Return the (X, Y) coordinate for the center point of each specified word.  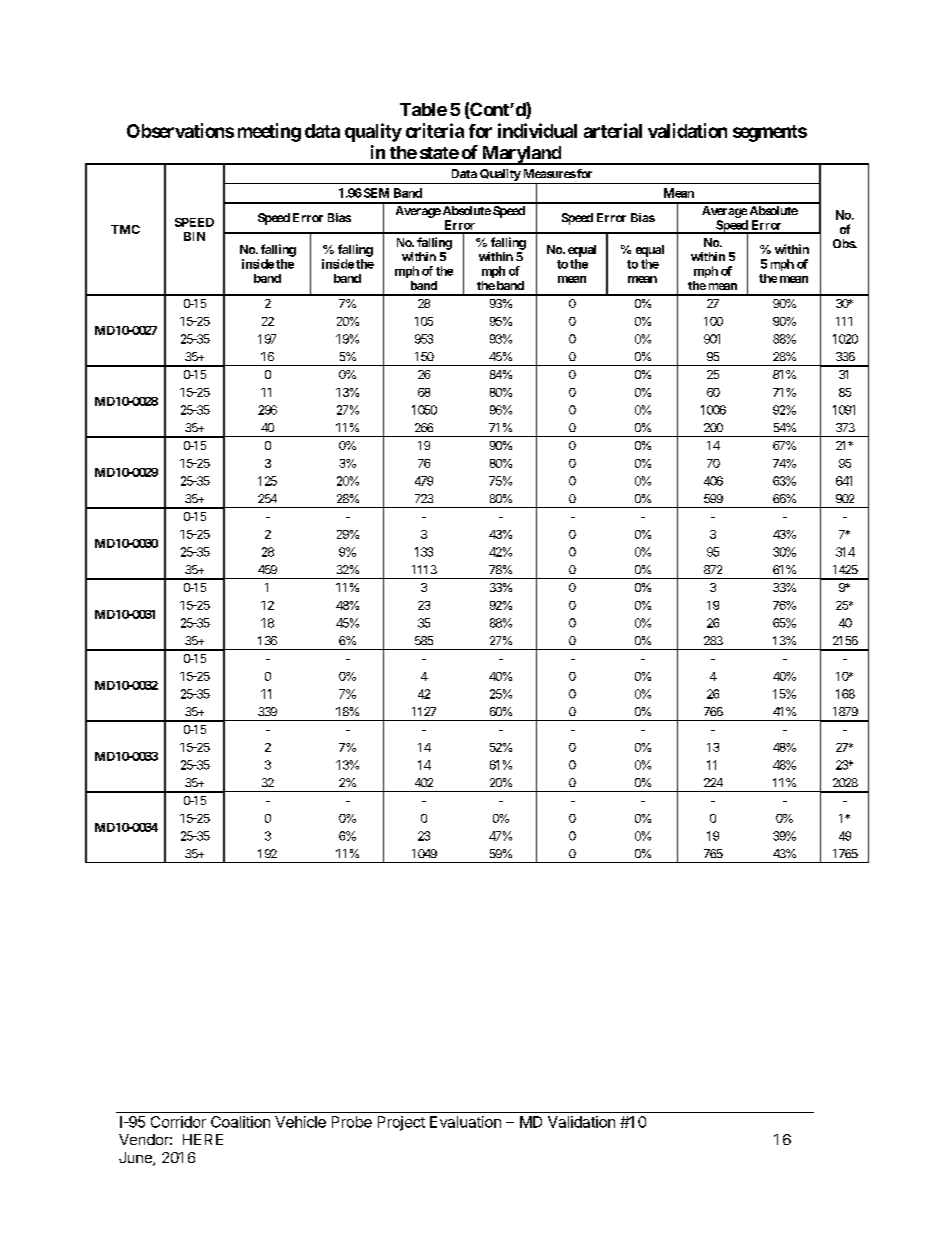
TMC (125, 229)
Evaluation (465, 1122)
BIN (194, 236)
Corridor (178, 1122)
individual (537, 130)
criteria (435, 130)
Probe (352, 1122)
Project (401, 1123)
